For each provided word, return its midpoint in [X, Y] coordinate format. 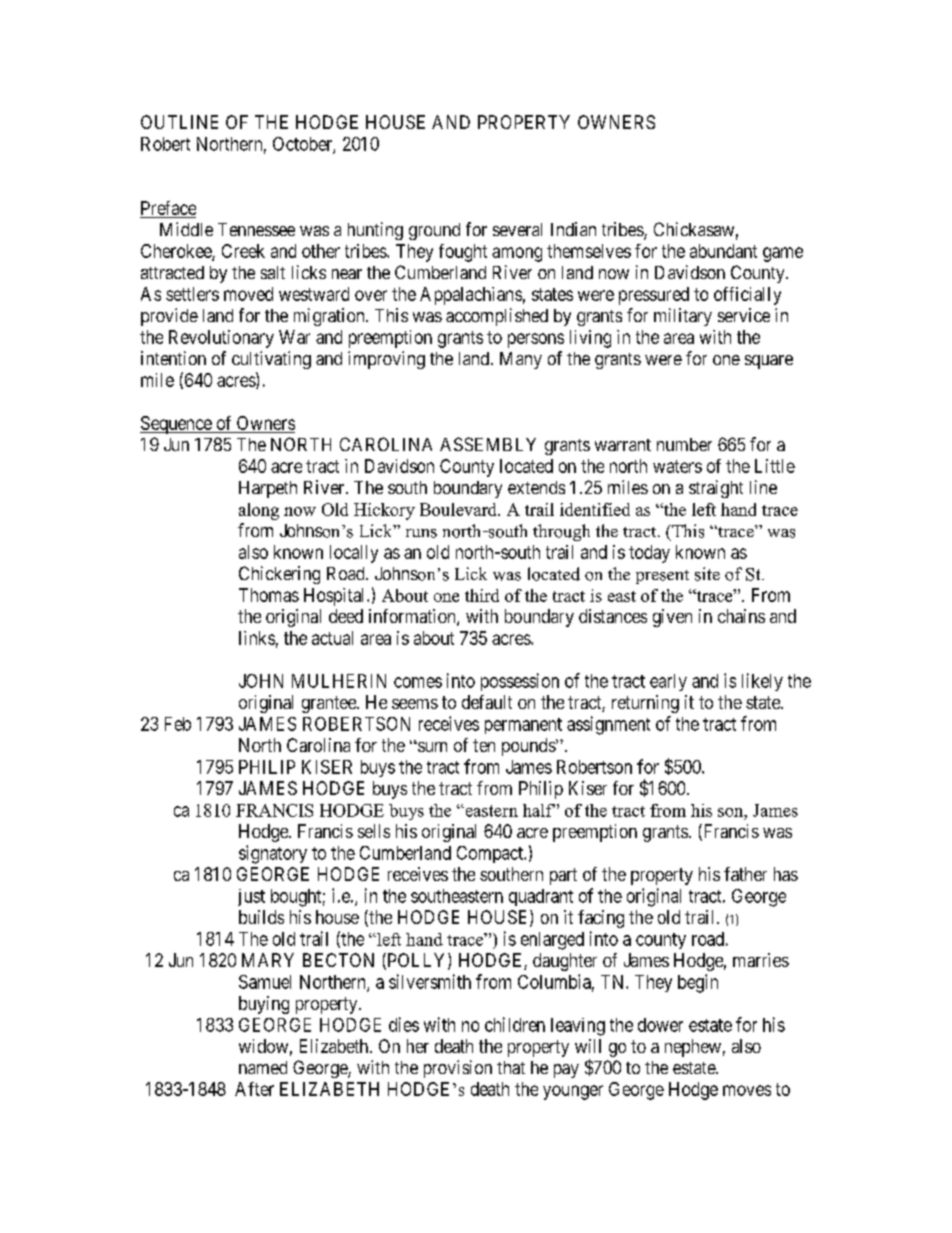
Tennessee [256, 229]
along [259, 511]
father [745, 874]
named [263, 1067]
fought [463, 253]
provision [458, 1069]
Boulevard [459, 509]
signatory [273, 854]
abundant [723, 251]
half [539, 810]
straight [716, 489]
